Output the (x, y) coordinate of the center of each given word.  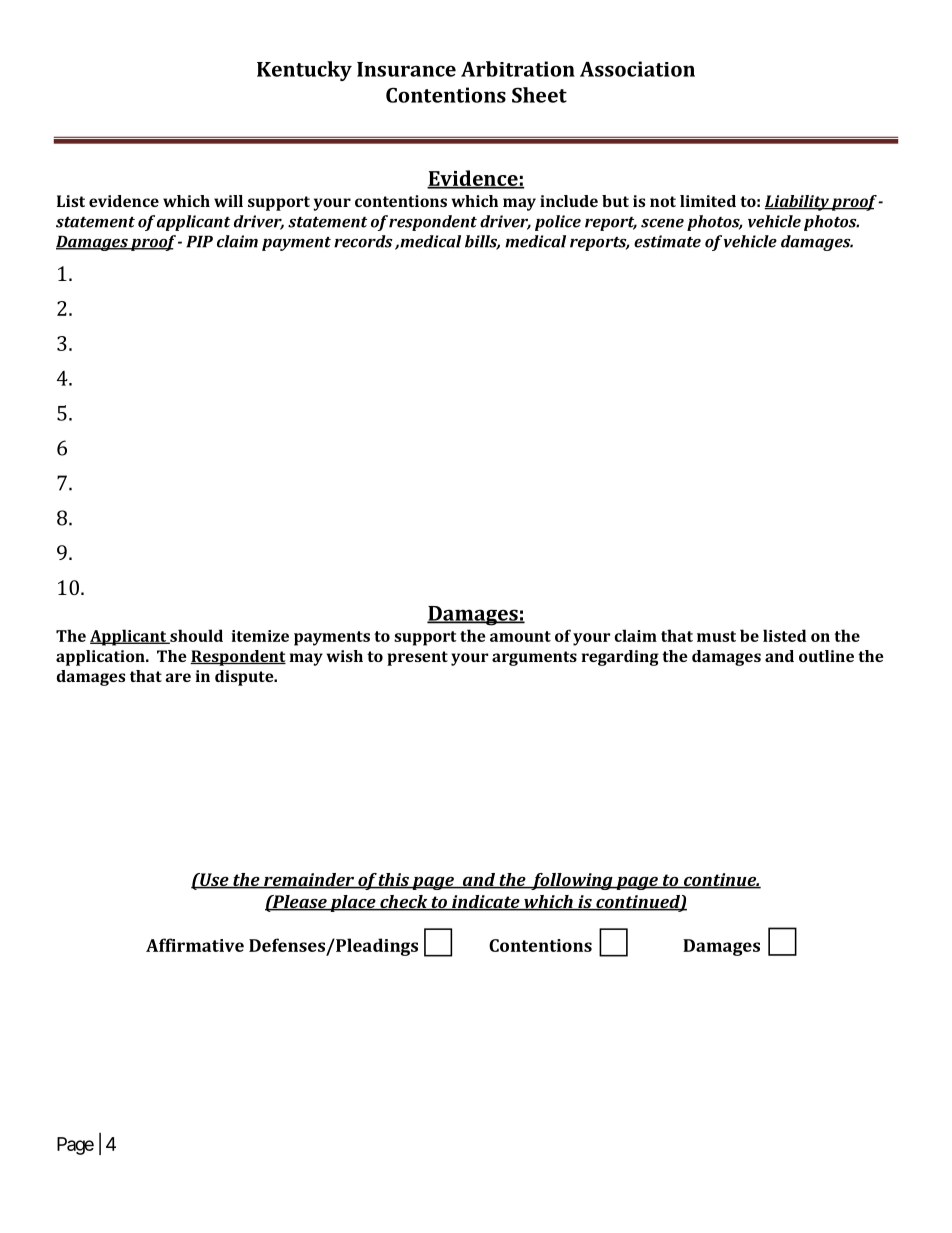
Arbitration (518, 69)
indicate (486, 903)
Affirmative (195, 945)
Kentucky (304, 71)
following (572, 881)
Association (637, 69)
